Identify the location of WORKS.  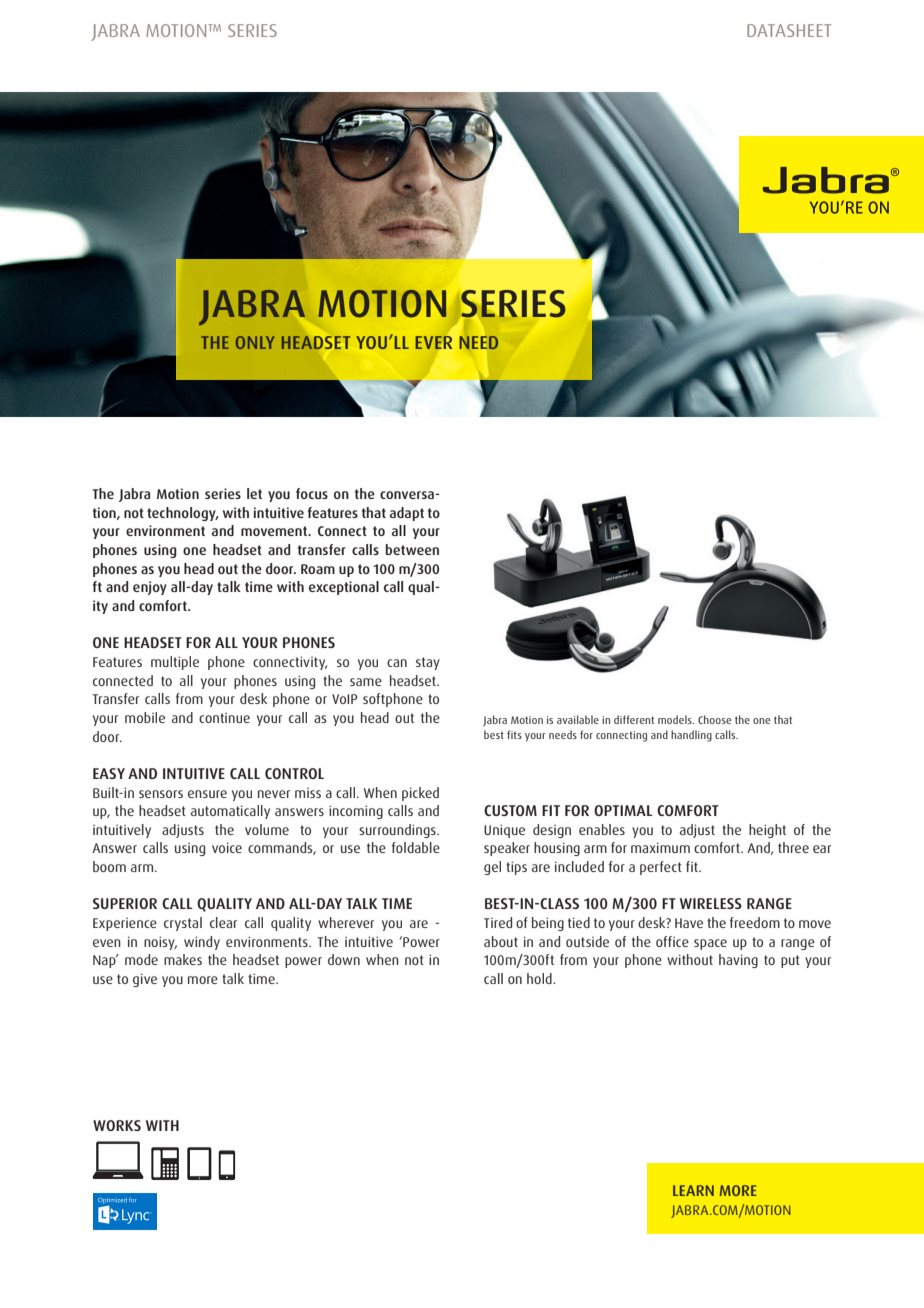
(117, 1125).
